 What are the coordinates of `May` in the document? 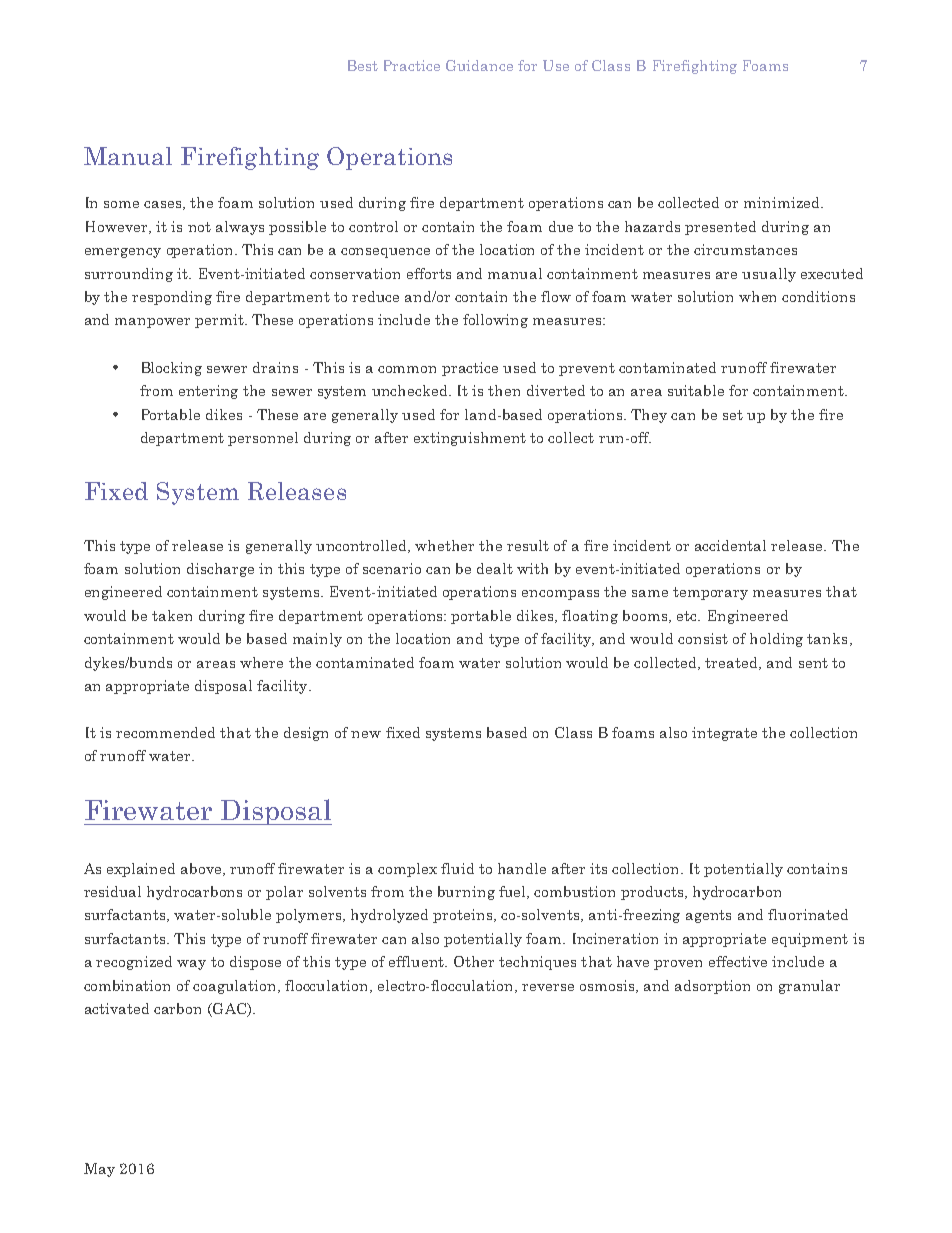 It's located at (99, 1170).
